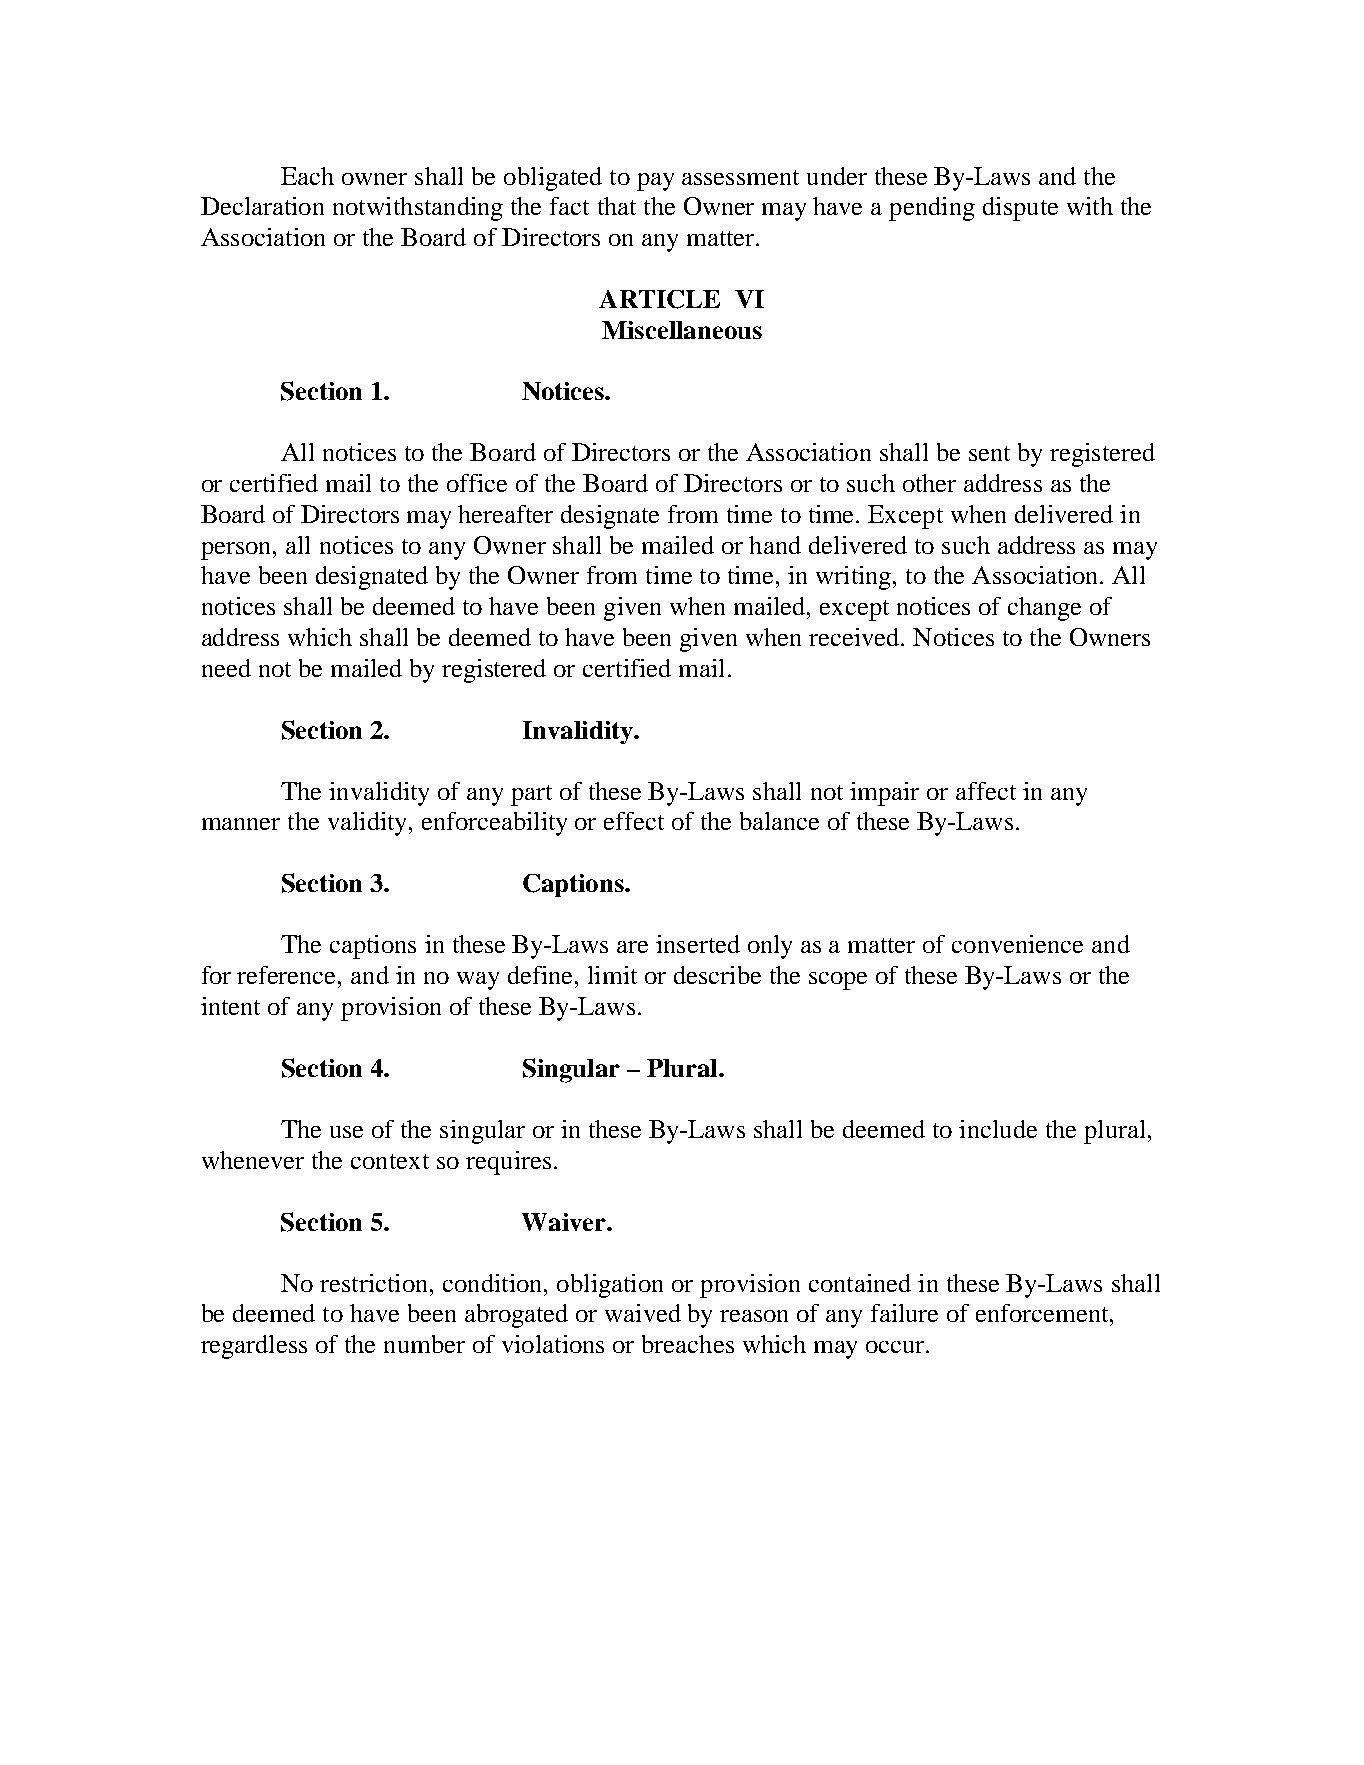  Describe the element at coordinates (855, 578) in the page. I see `writing` at that location.
